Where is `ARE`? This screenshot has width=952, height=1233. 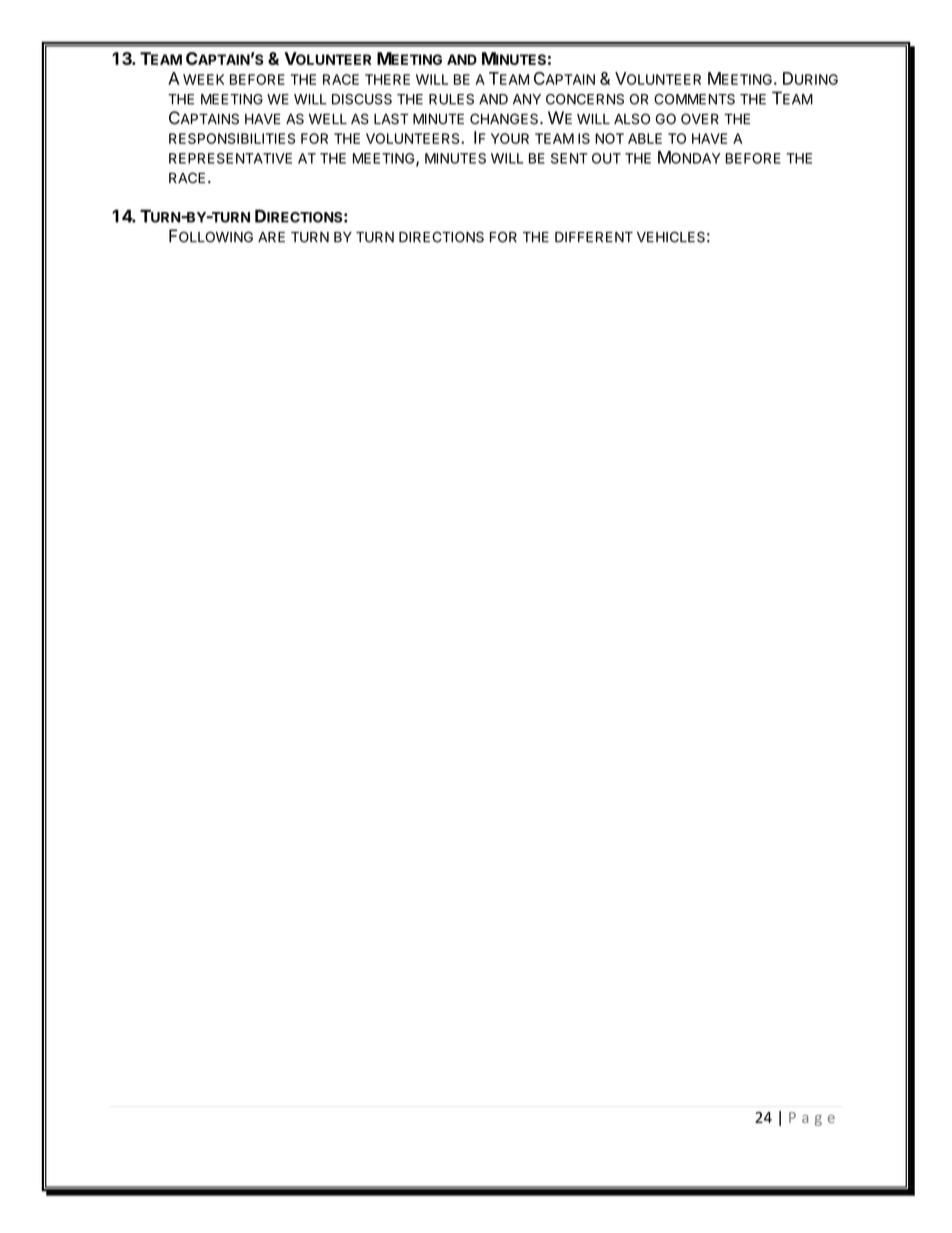
ARE is located at coordinates (271, 237).
